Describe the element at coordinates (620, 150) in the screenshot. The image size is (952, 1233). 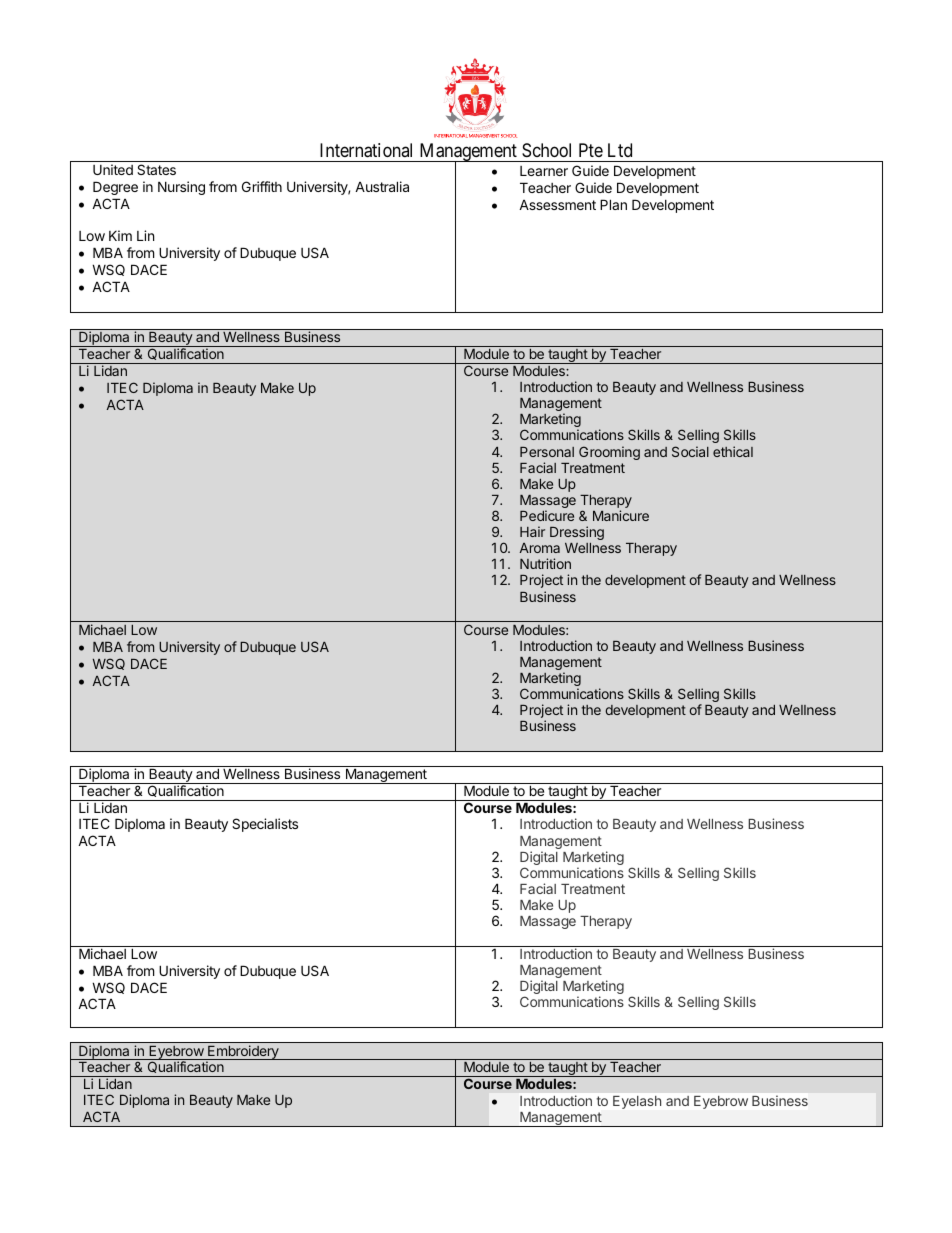
I see `Ltd` at that location.
